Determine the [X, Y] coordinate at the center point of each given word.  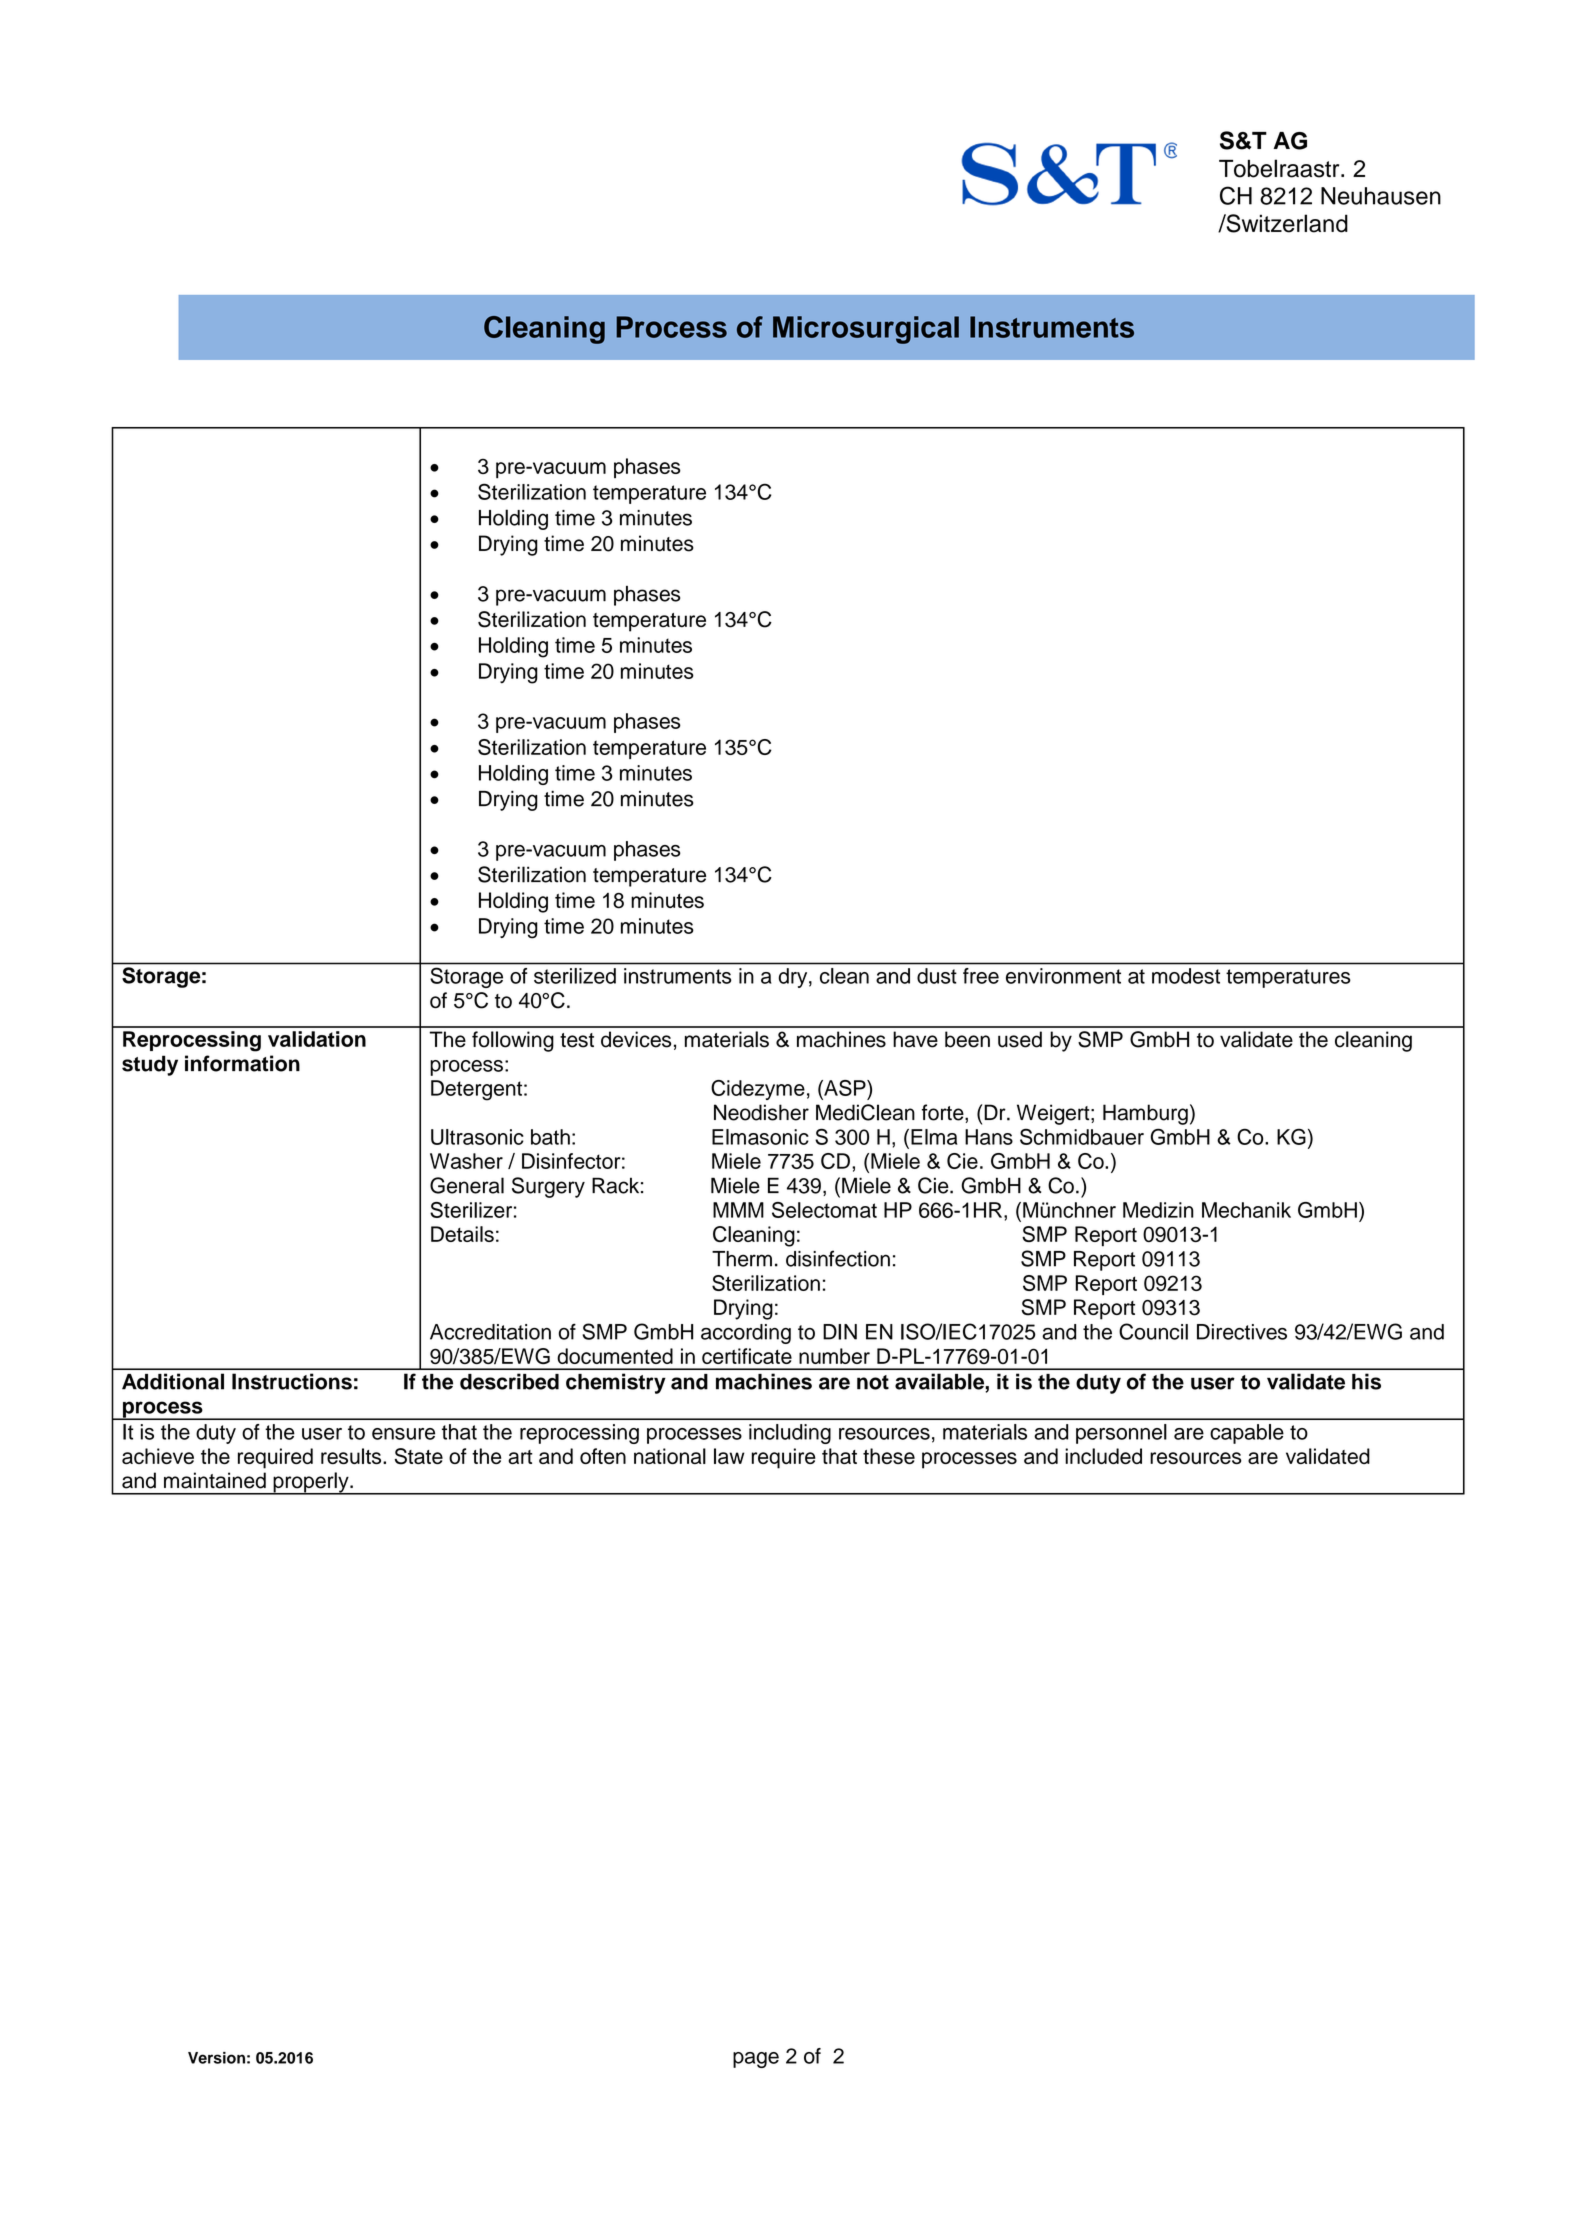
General [467, 1185]
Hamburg [1145, 1114]
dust [937, 976]
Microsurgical [866, 330]
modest [1186, 976]
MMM [738, 1210]
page [756, 2060]
